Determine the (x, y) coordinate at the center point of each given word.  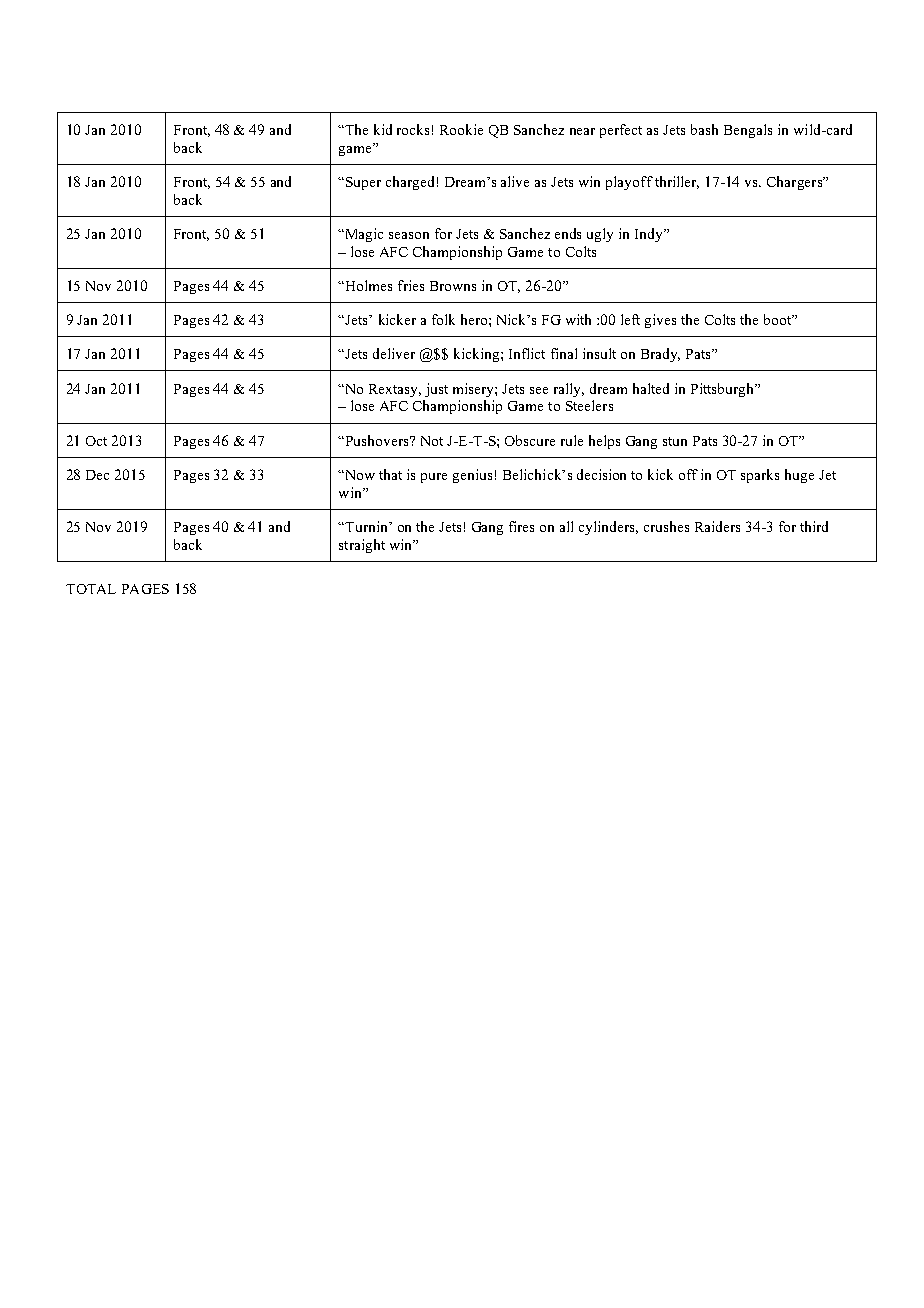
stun (675, 441)
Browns (453, 286)
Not (432, 441)
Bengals (748, 131)
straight (362, 546)
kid (383, 129)
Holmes (367, 285)
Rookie (461, 129)
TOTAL (91, 589)
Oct (96, 441)
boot (779, 319)
